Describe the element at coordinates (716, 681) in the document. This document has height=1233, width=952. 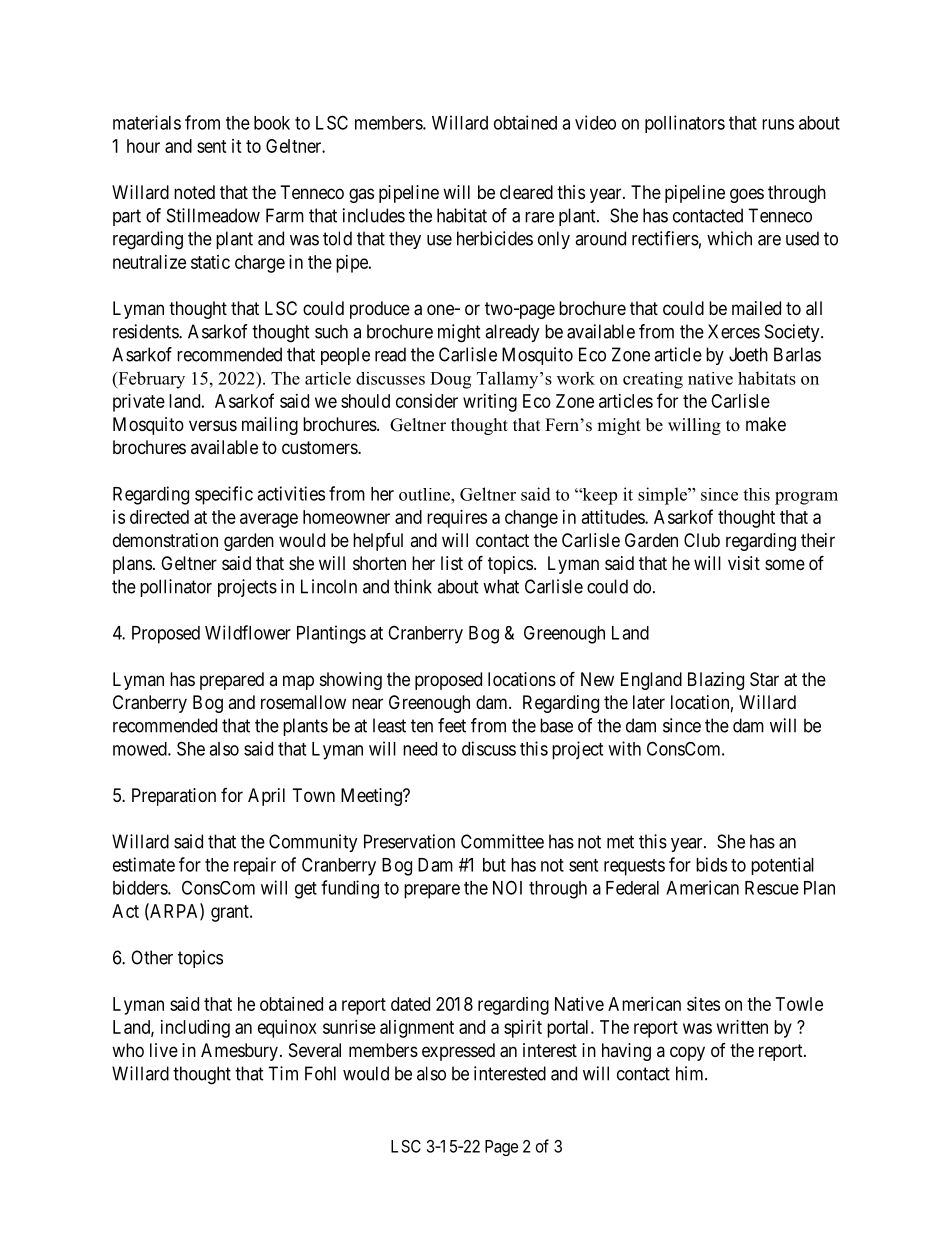
I see `Blazing` at that location.
